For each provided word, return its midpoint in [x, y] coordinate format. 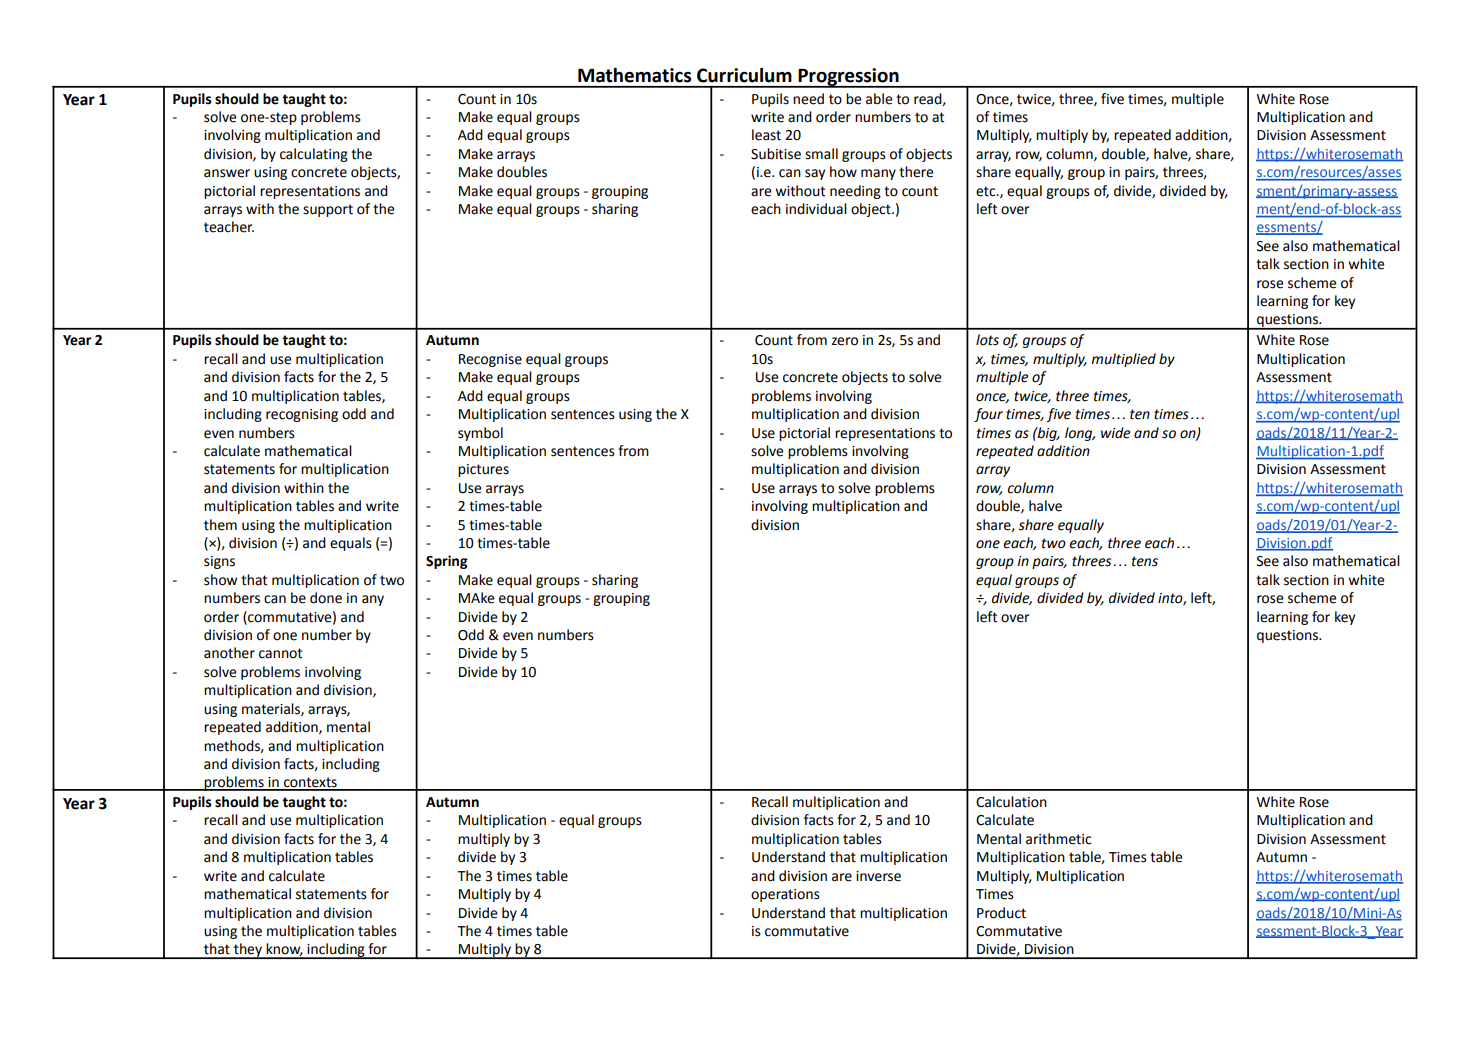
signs [219, 562]
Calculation [1011, 802]
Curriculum [744, 75]
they [248, 951]
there [916, 172]
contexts [310, 783]
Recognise [490, 360]
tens [1145, 561]
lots [987, 340]
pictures [483, 470]
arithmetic [1059, 839]
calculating [314, 155]
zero [845, 341]
